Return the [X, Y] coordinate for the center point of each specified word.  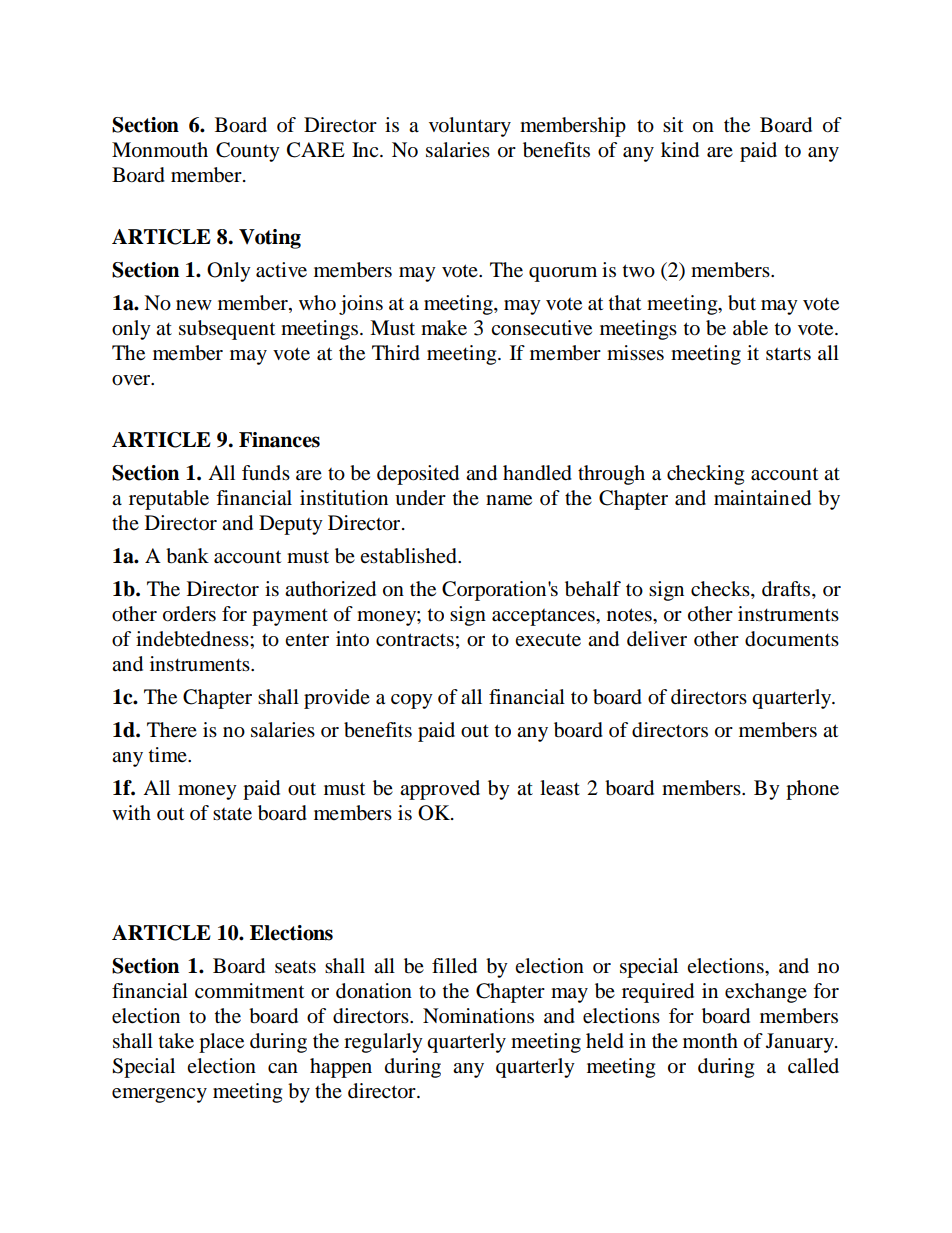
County [248, 152]
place [221, 1043]
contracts [415, 640]
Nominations [478, 1016]
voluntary [470, 127]
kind [680, 150]
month [710, 1041]
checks [721, 590]
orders [189, 614]
